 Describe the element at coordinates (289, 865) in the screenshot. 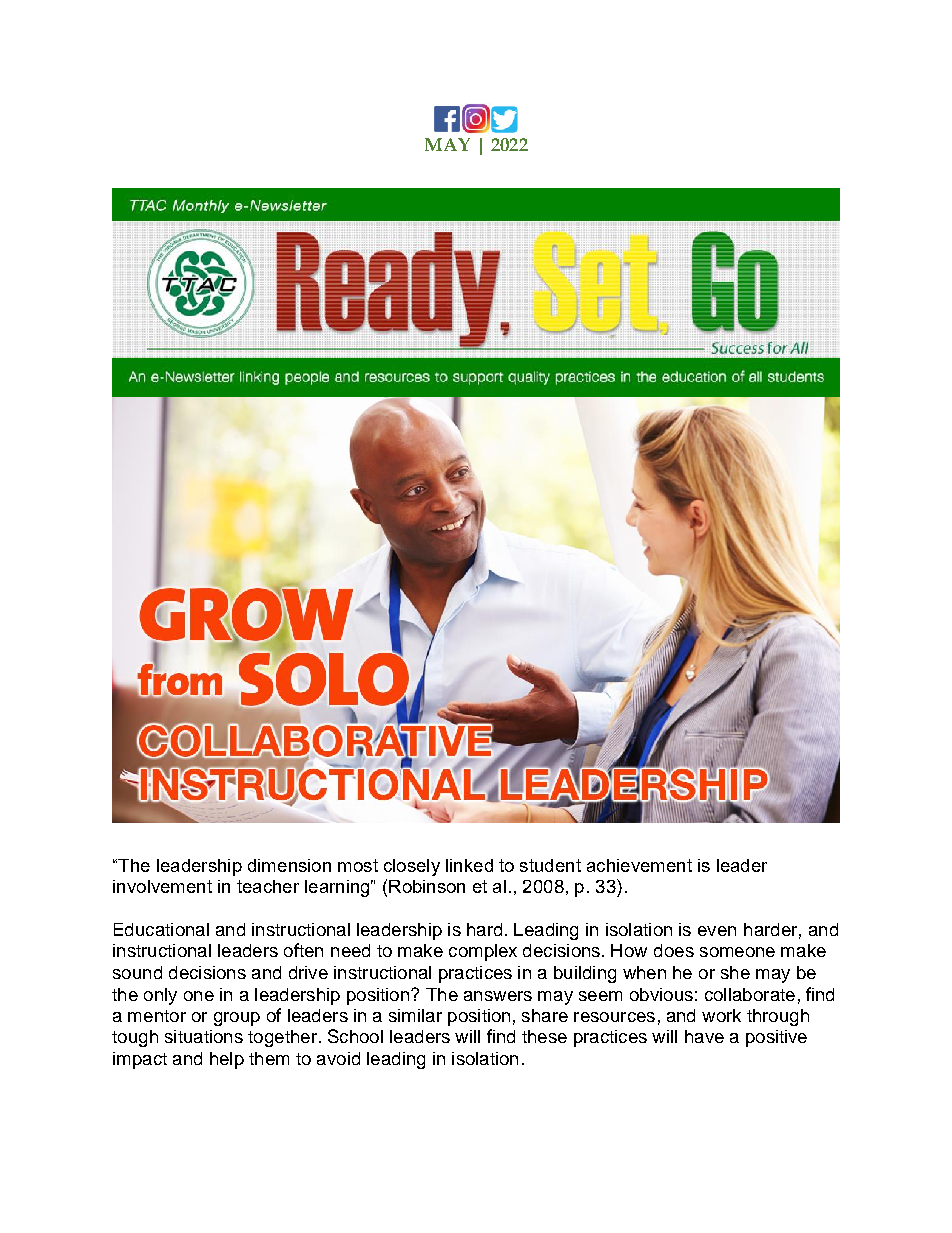

I see `dimension` at that location.
